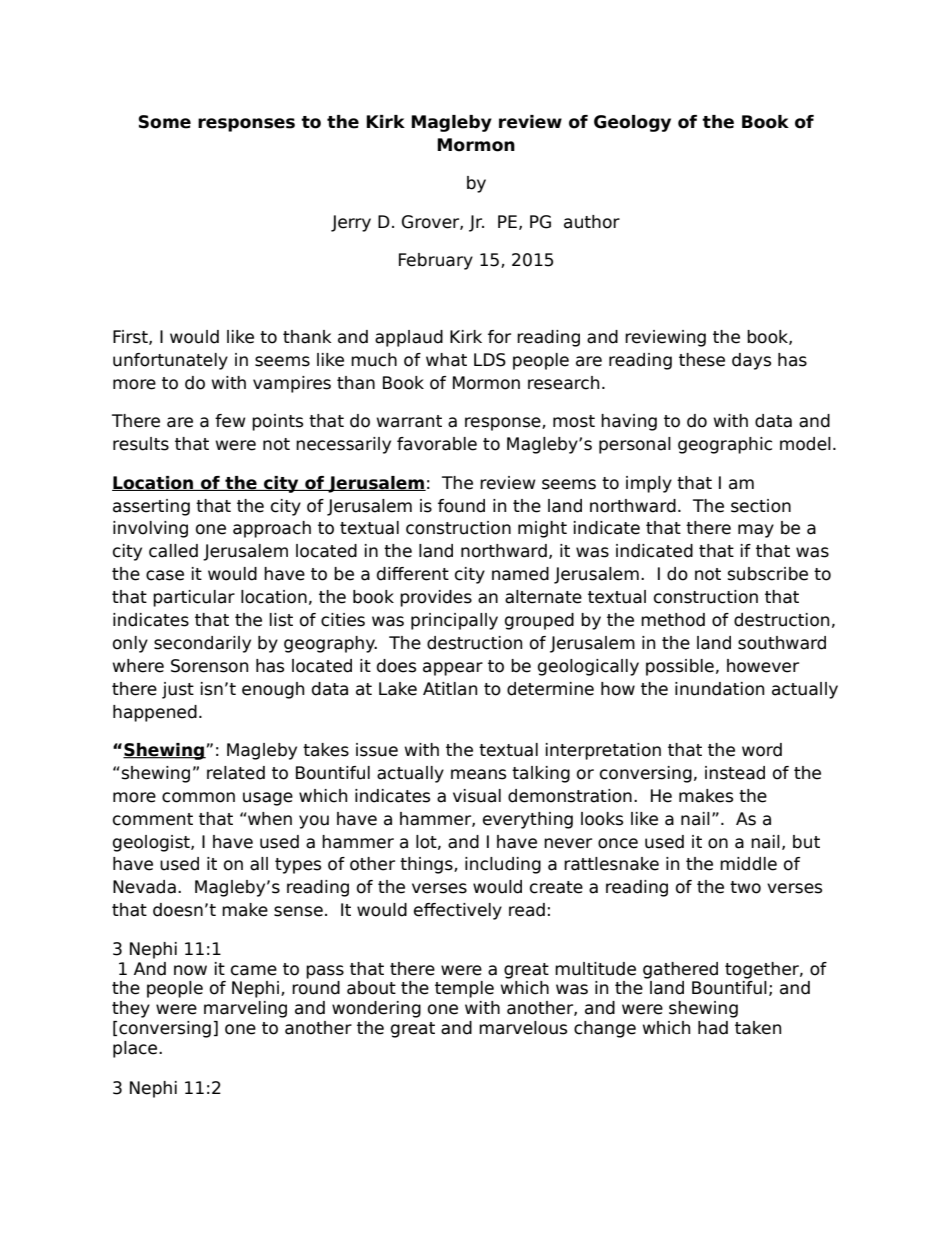 Image resolution: width=952 pixels, height=1233 pixels. Describe the element at coordinates (490, 360) in the image. I see `LDS` at that location.
